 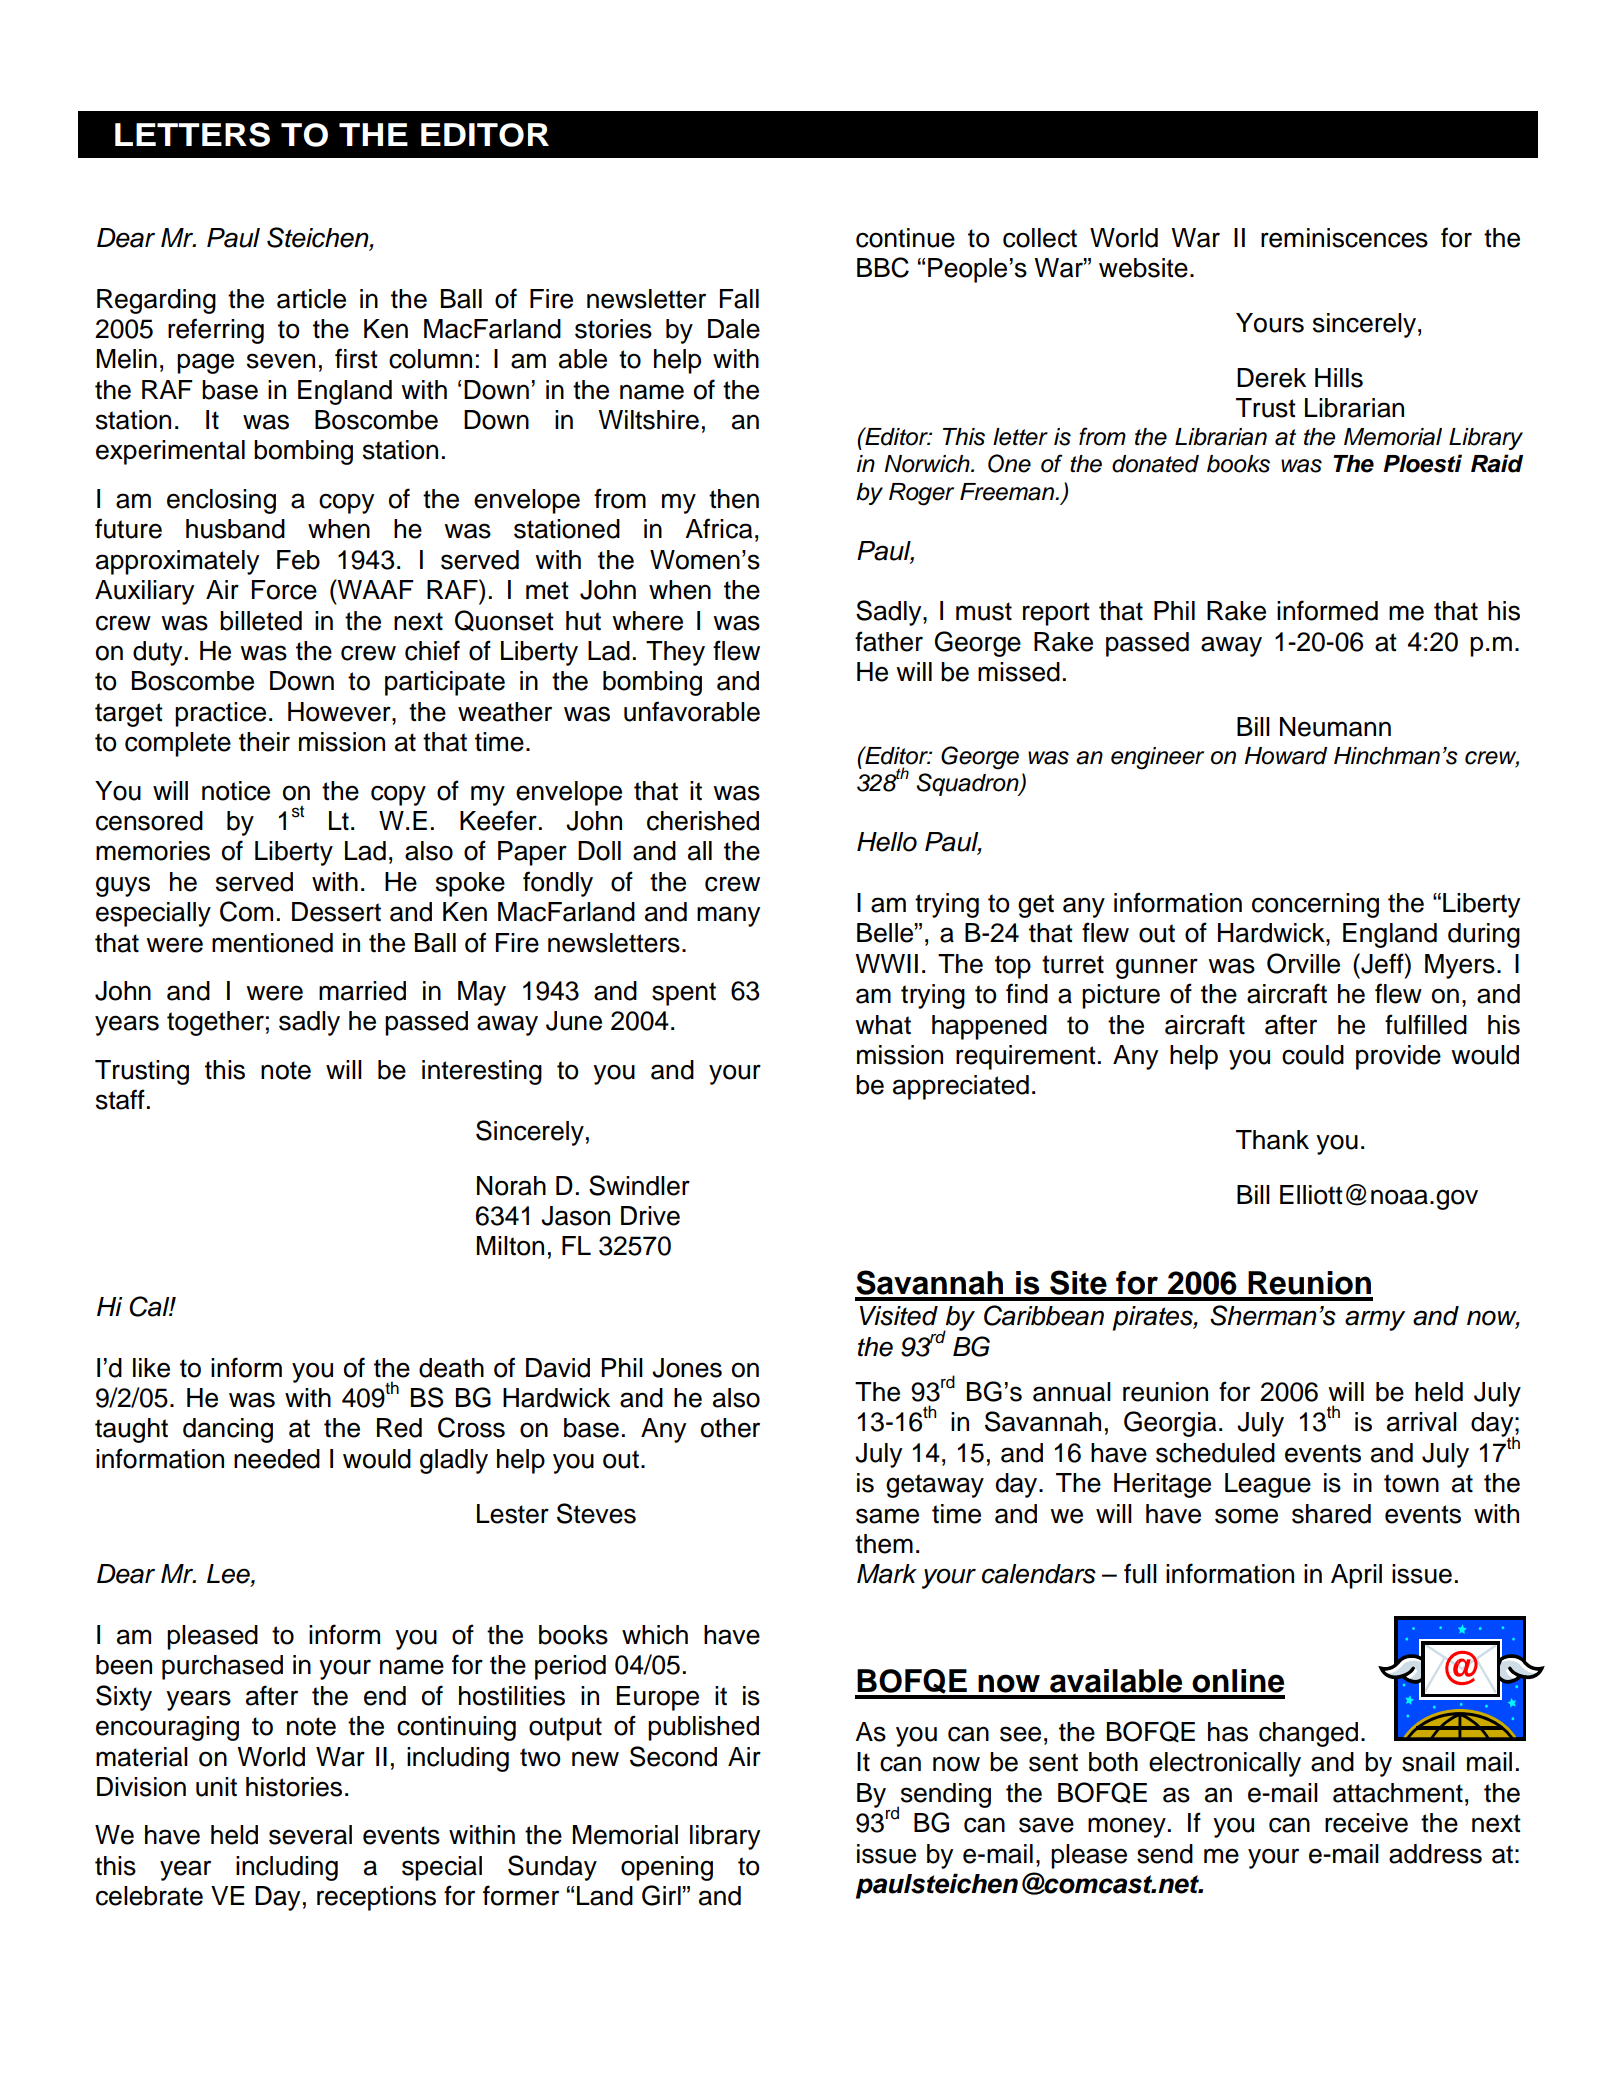 I want to click on article, so click(x=311, y=299).
